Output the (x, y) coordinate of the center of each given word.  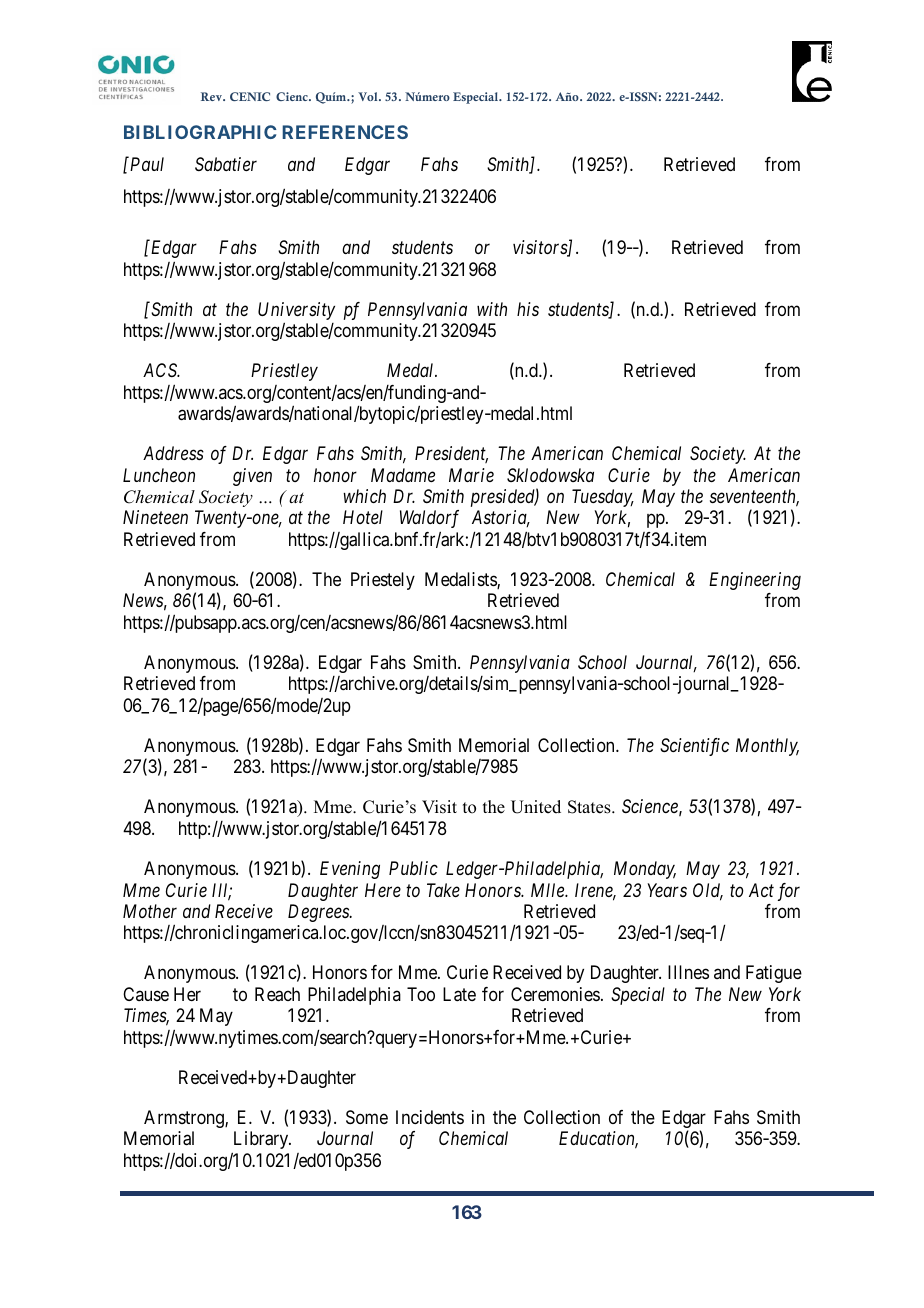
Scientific (694, 747)
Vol (369, 96)
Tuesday (603, 498)
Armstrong (185, 1119)
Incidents (430, 1117)
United (536, 807)
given (252, 477)
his (528, 309)
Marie (471, 475)
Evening (350, 870)
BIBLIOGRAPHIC (200, 132)
